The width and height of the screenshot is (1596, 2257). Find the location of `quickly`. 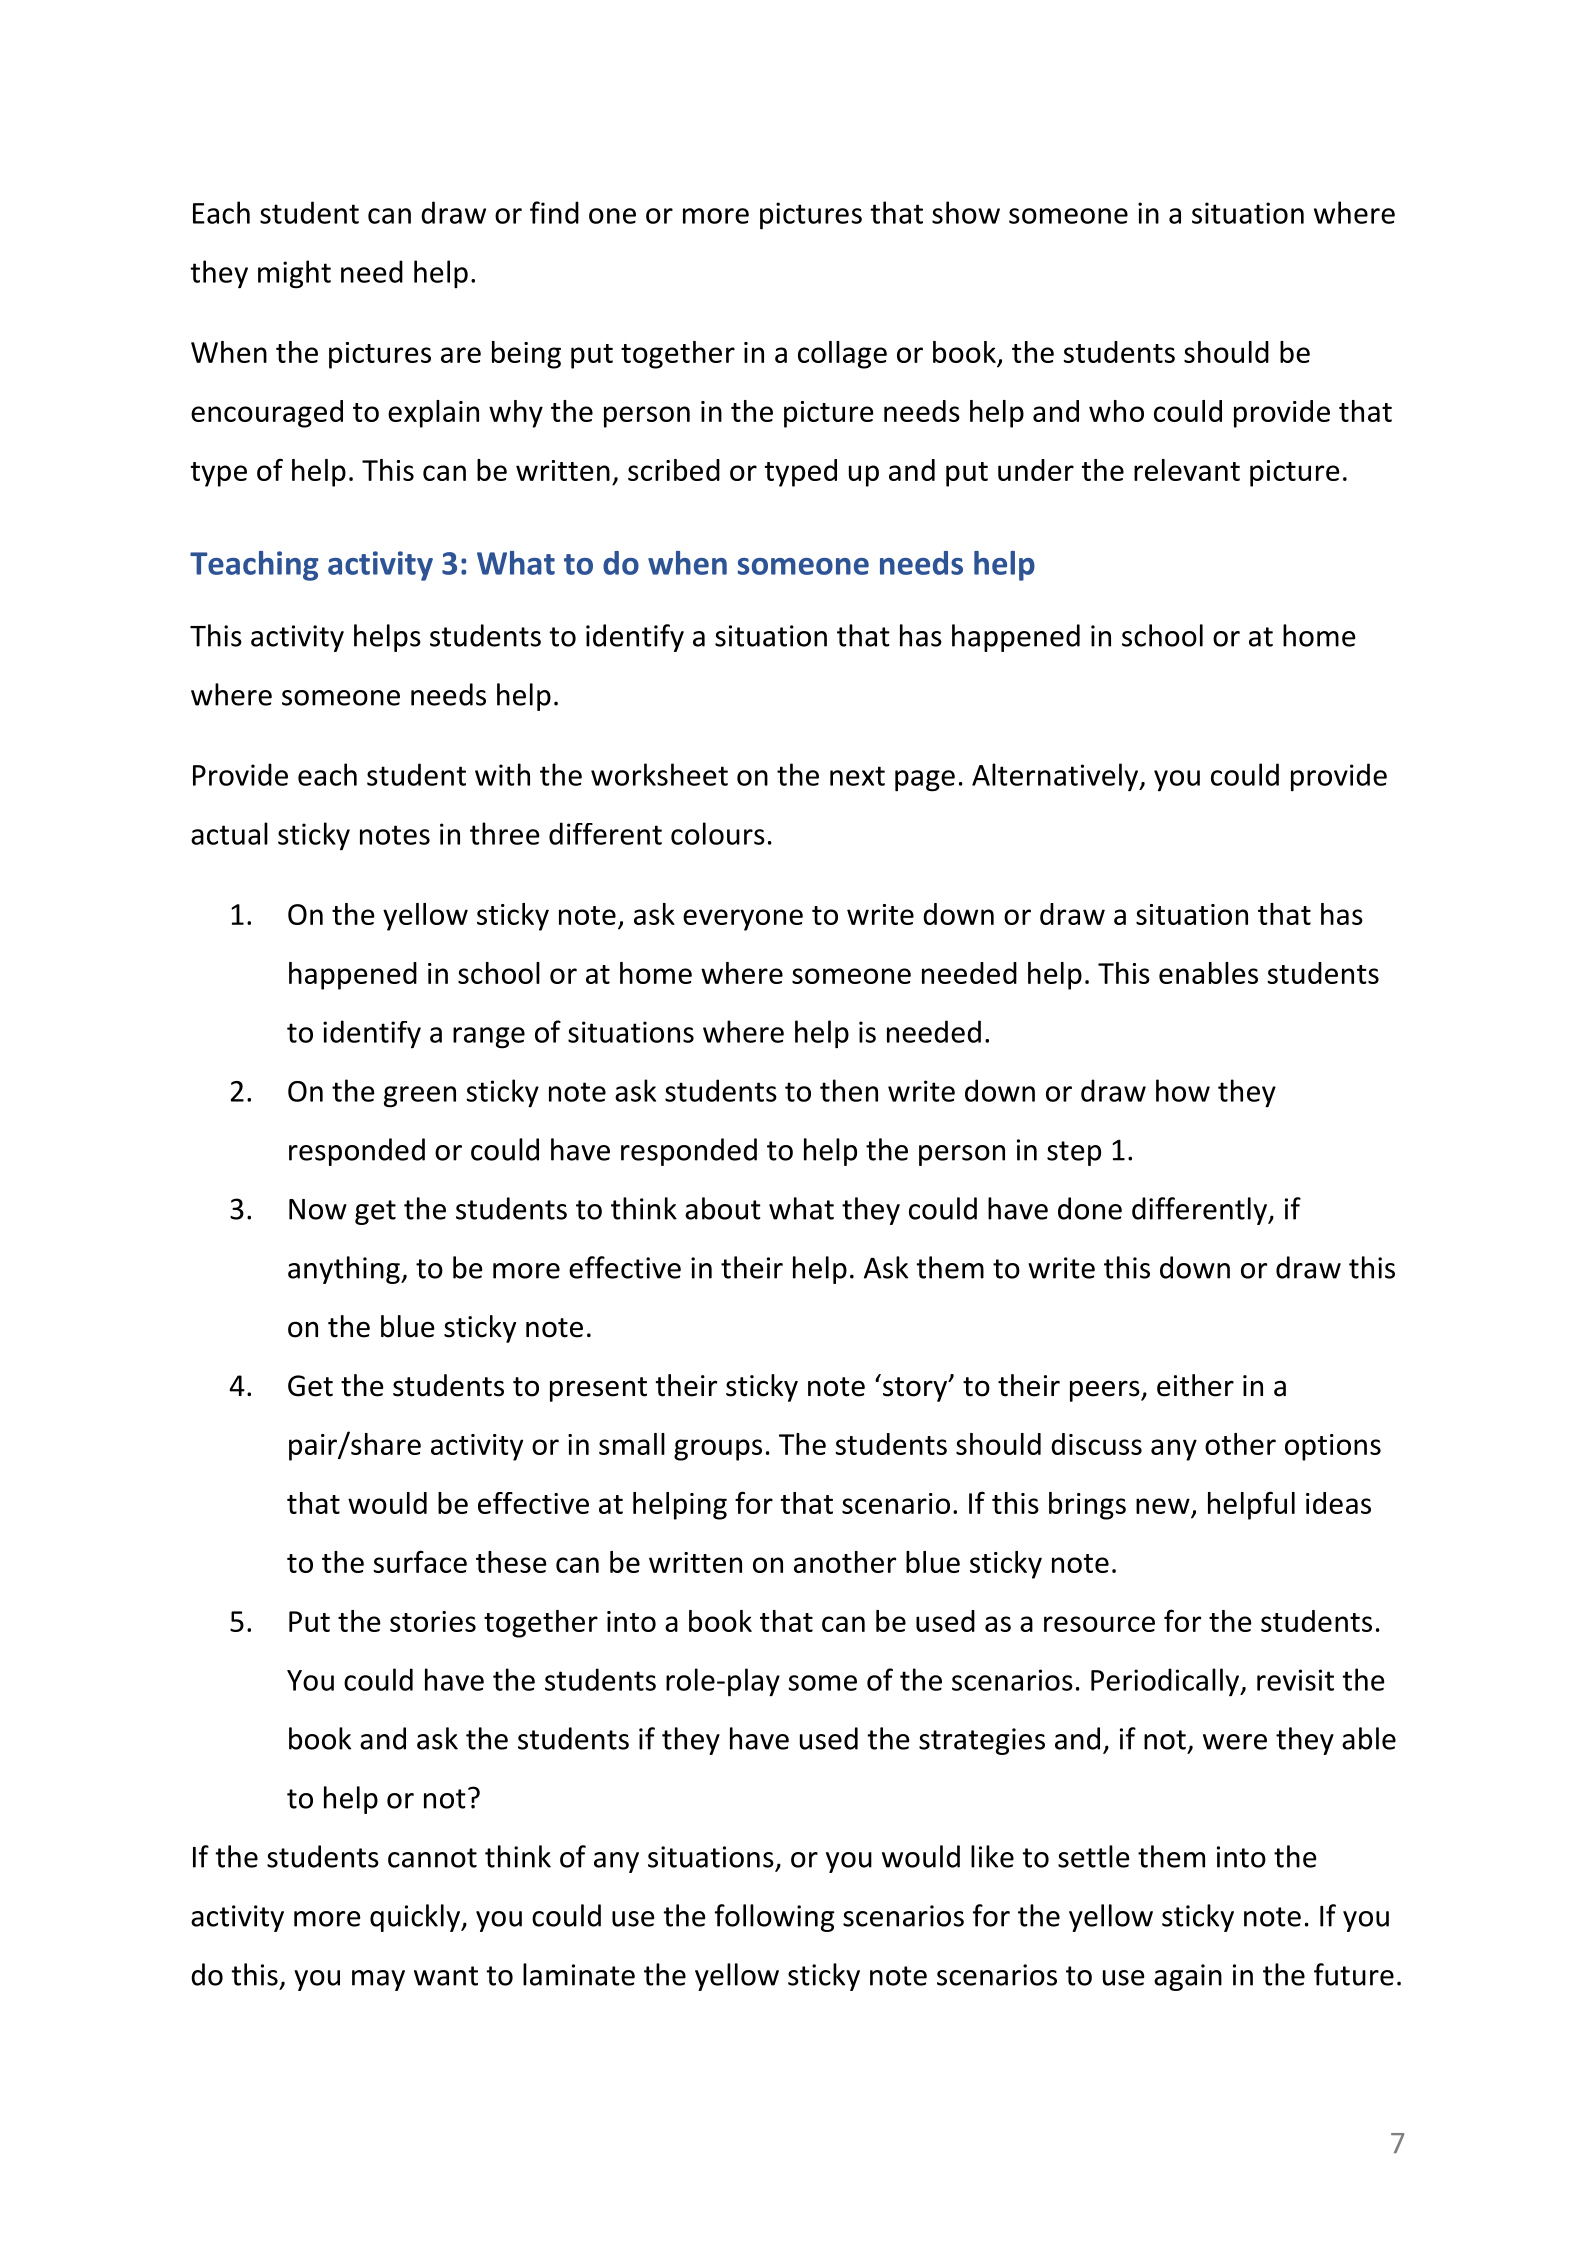

quickly is located at coordinates (416, 1918).
